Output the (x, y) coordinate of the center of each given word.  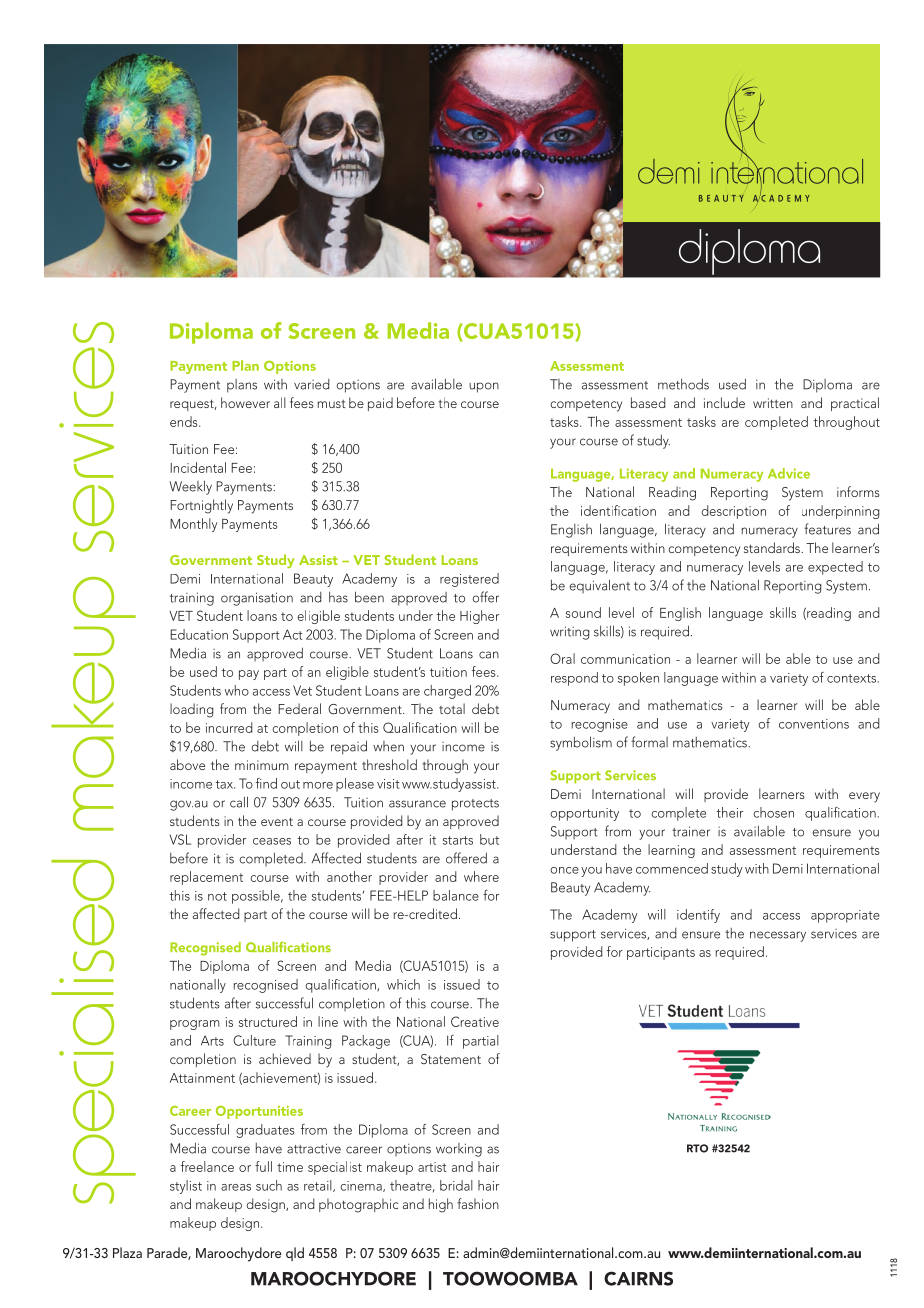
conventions (814, 724)
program (195, 1025)
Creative (475, 1021)
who (237, 690)
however (245, 402)
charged (447, 692)
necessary (778, 936)
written (773, 403)
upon (484, 387)
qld (295, 1254)
